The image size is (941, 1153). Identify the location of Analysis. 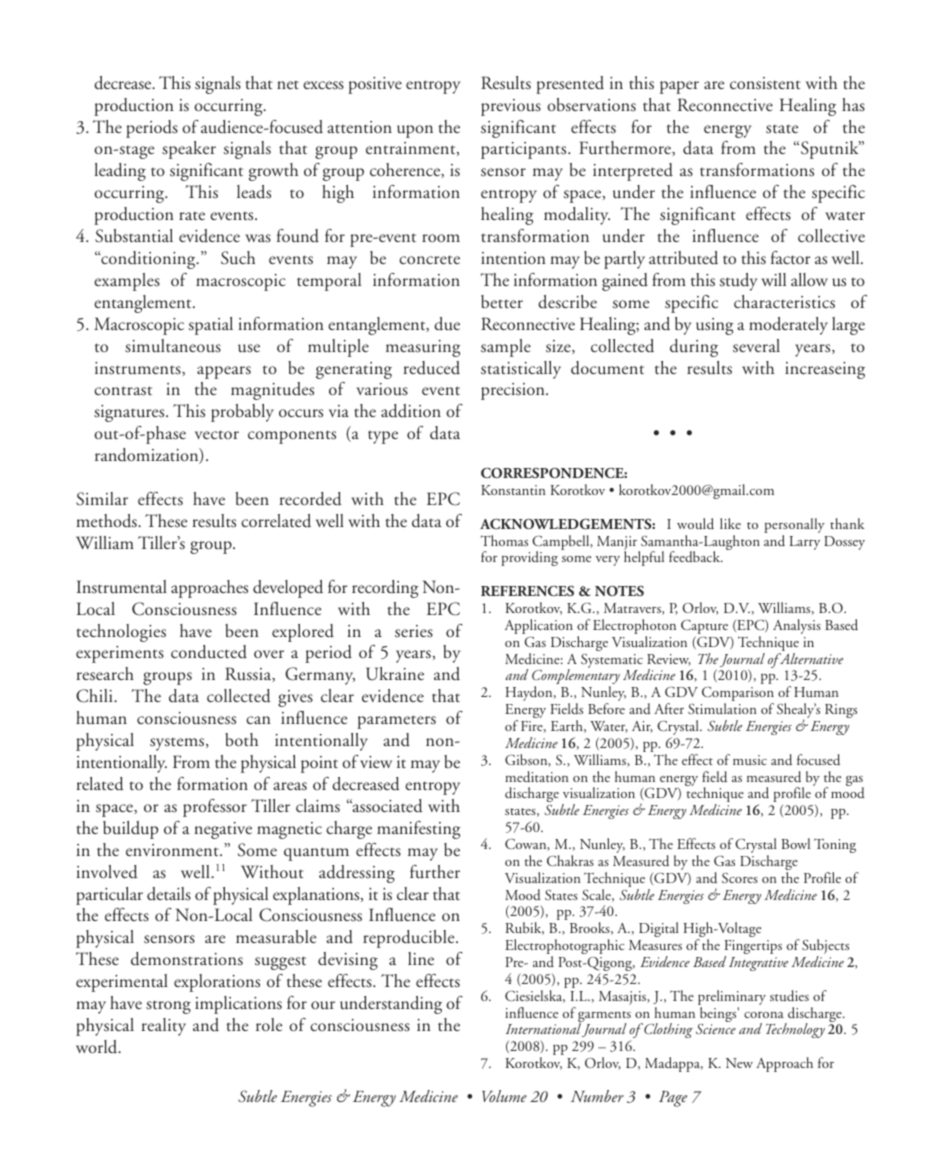
(797, 626).
